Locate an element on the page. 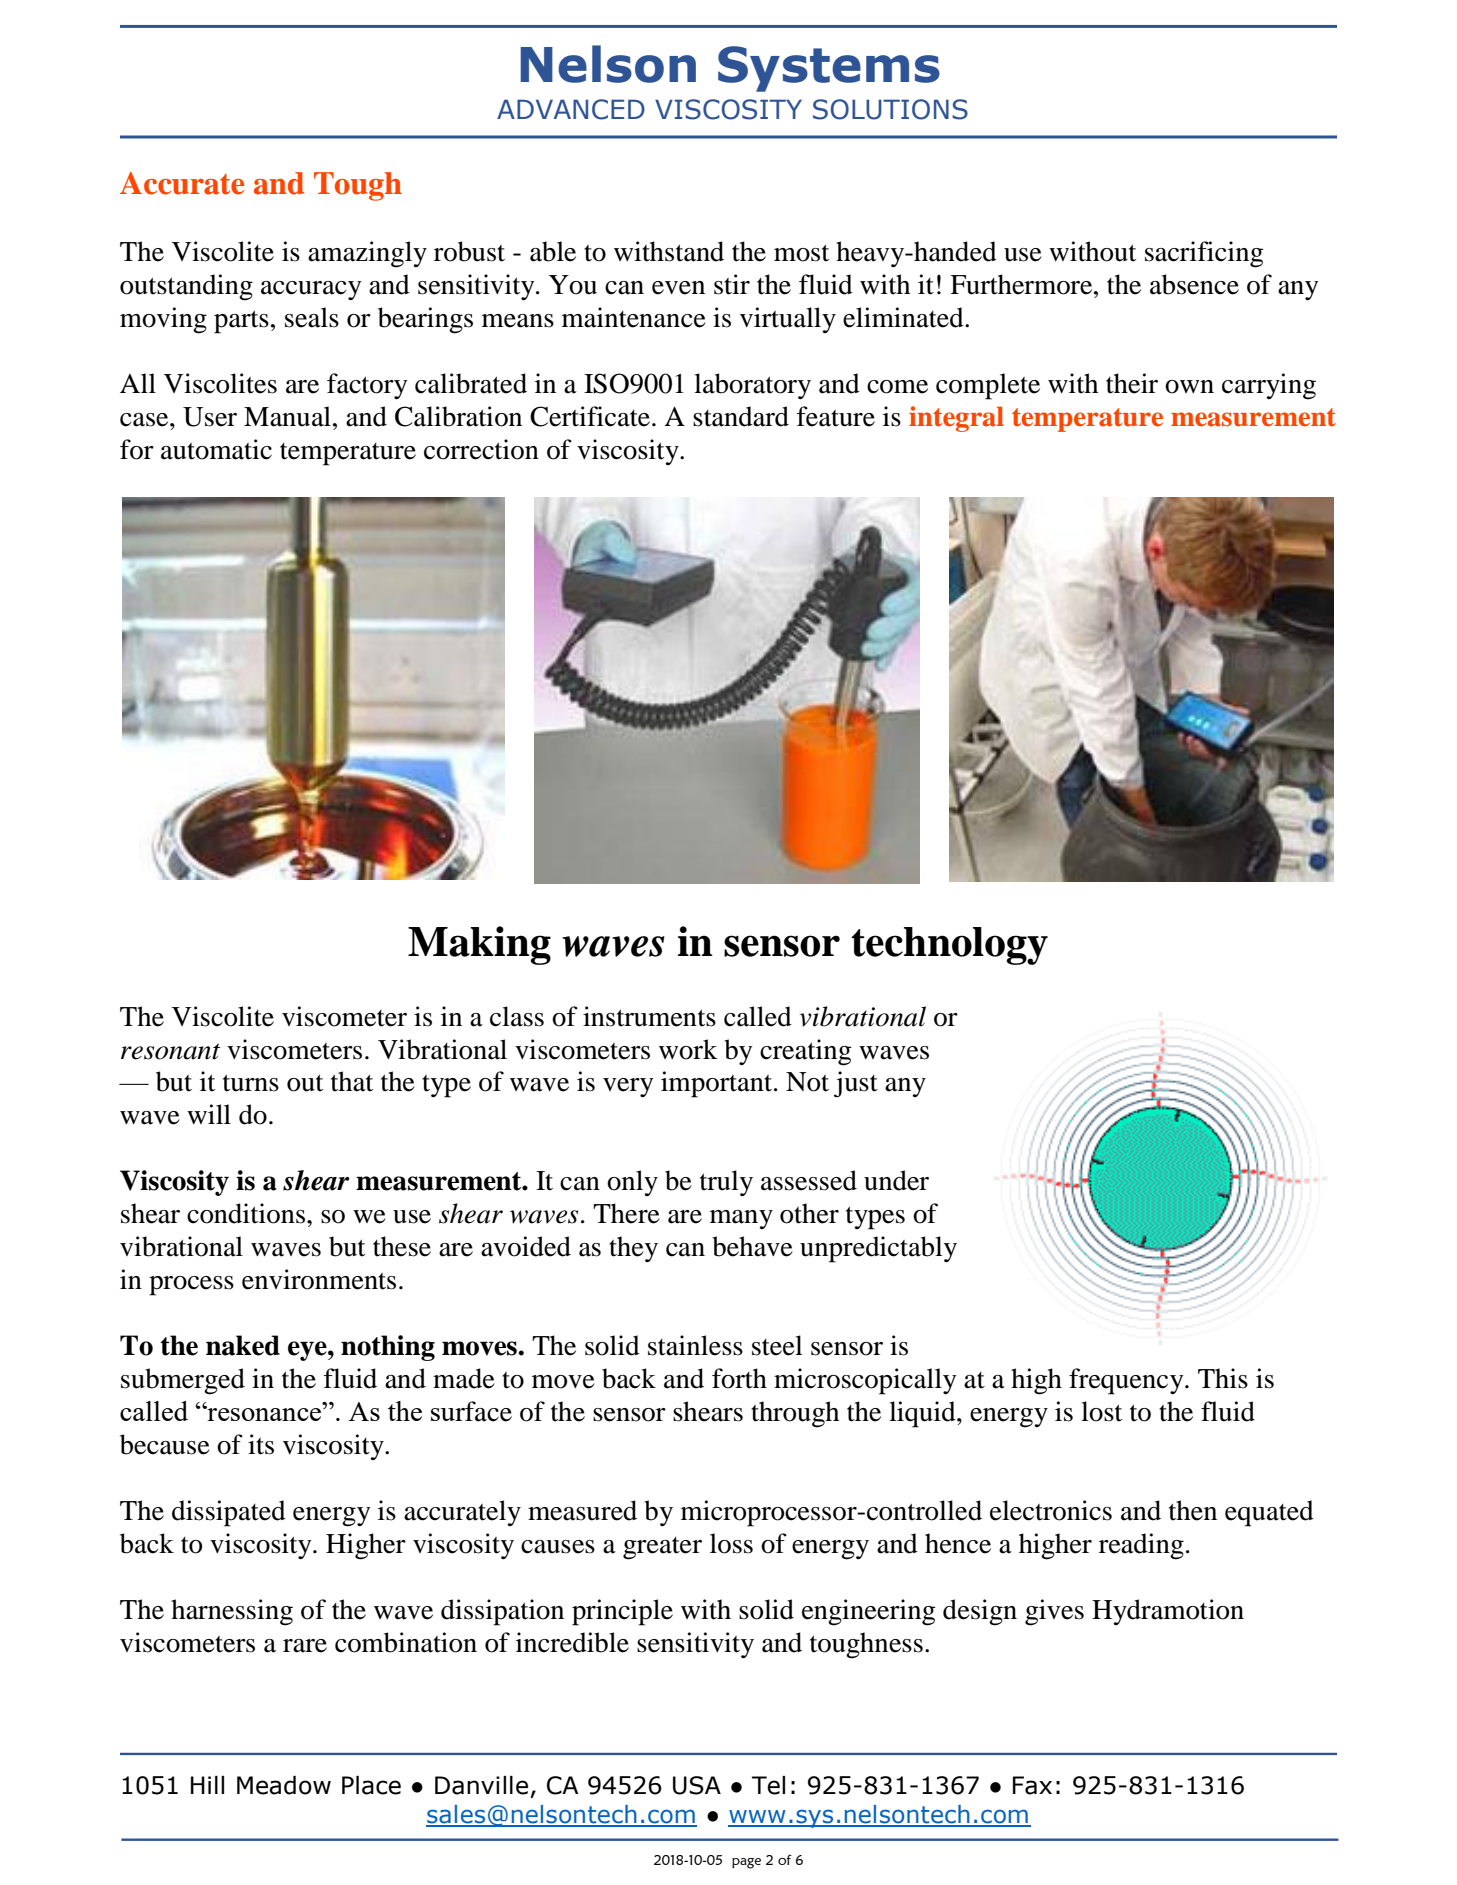 This image has width=1457, height=1885. standard is located at coordinates (741, 416).
